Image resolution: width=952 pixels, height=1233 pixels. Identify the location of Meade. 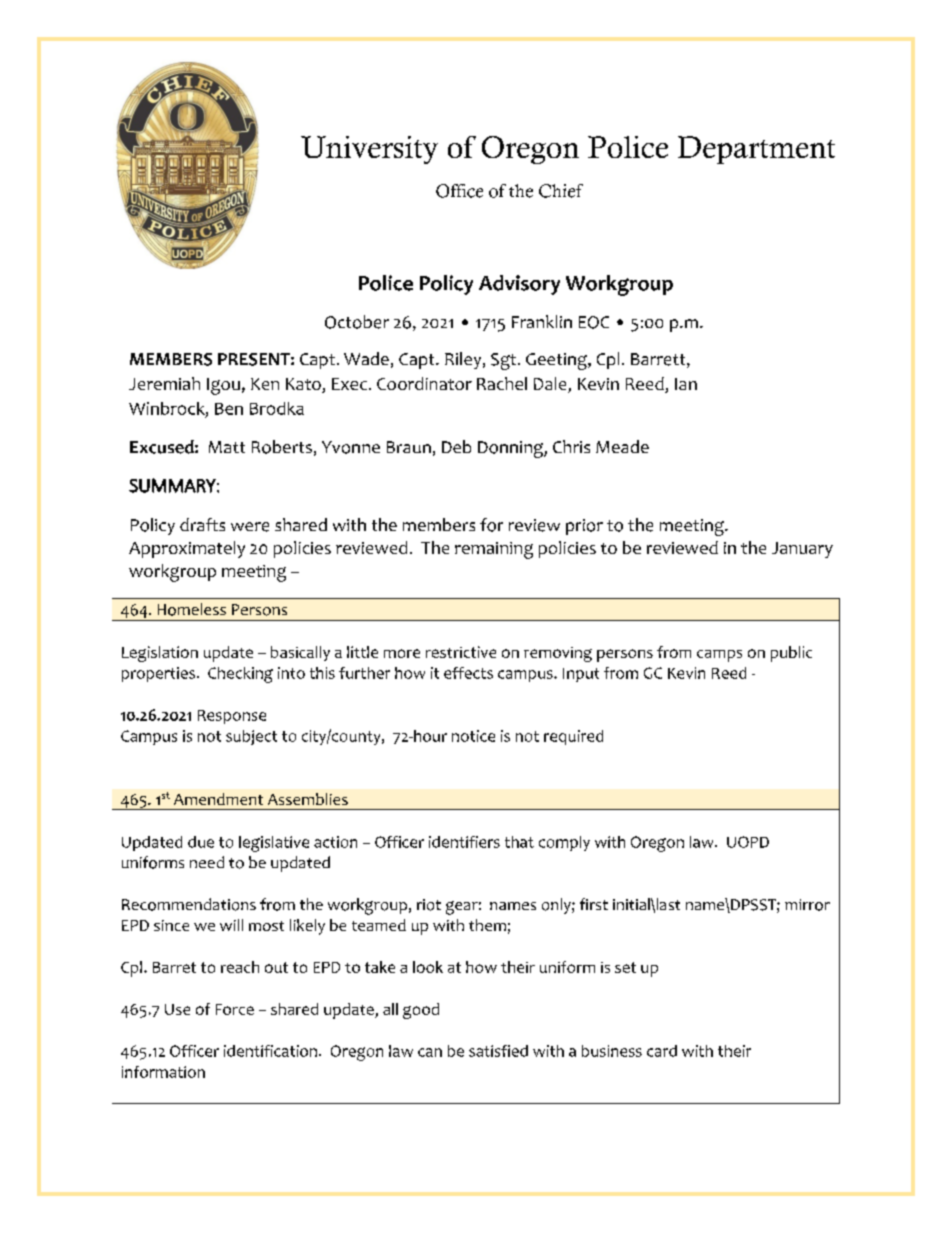
(622, 446).
